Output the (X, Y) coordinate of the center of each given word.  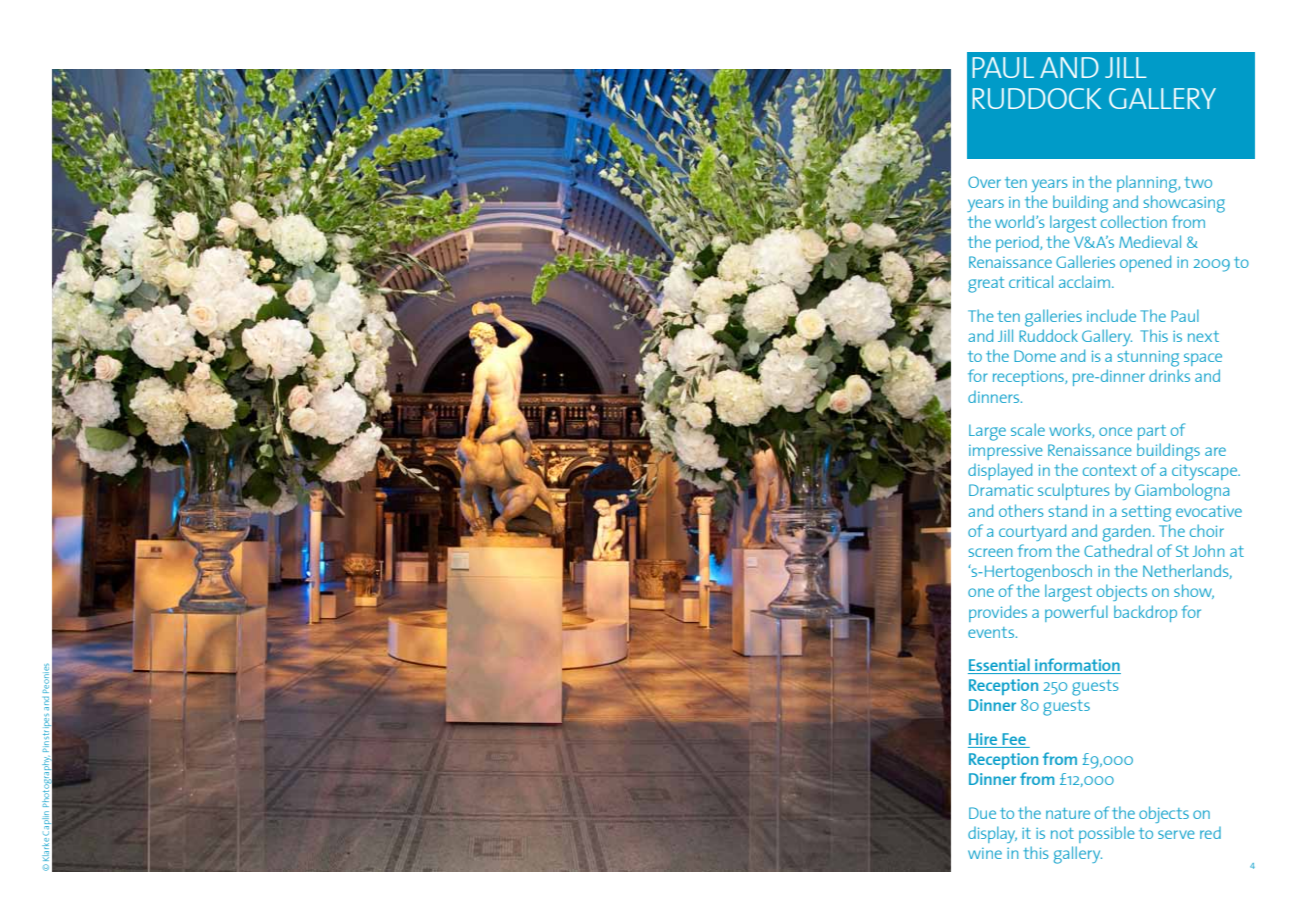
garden (1126, 533)
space (1203, 359)
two (1198, 182)
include (1111, 315)
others (1021, 510)
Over (984, 182)
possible (1107, 834)
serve (1176, 834)
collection (1134, 221)
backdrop (1145, 613)
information (1077, 666)
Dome (1035, 356)
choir (1207, 530)
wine (985, 853)
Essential (1000, 666)
